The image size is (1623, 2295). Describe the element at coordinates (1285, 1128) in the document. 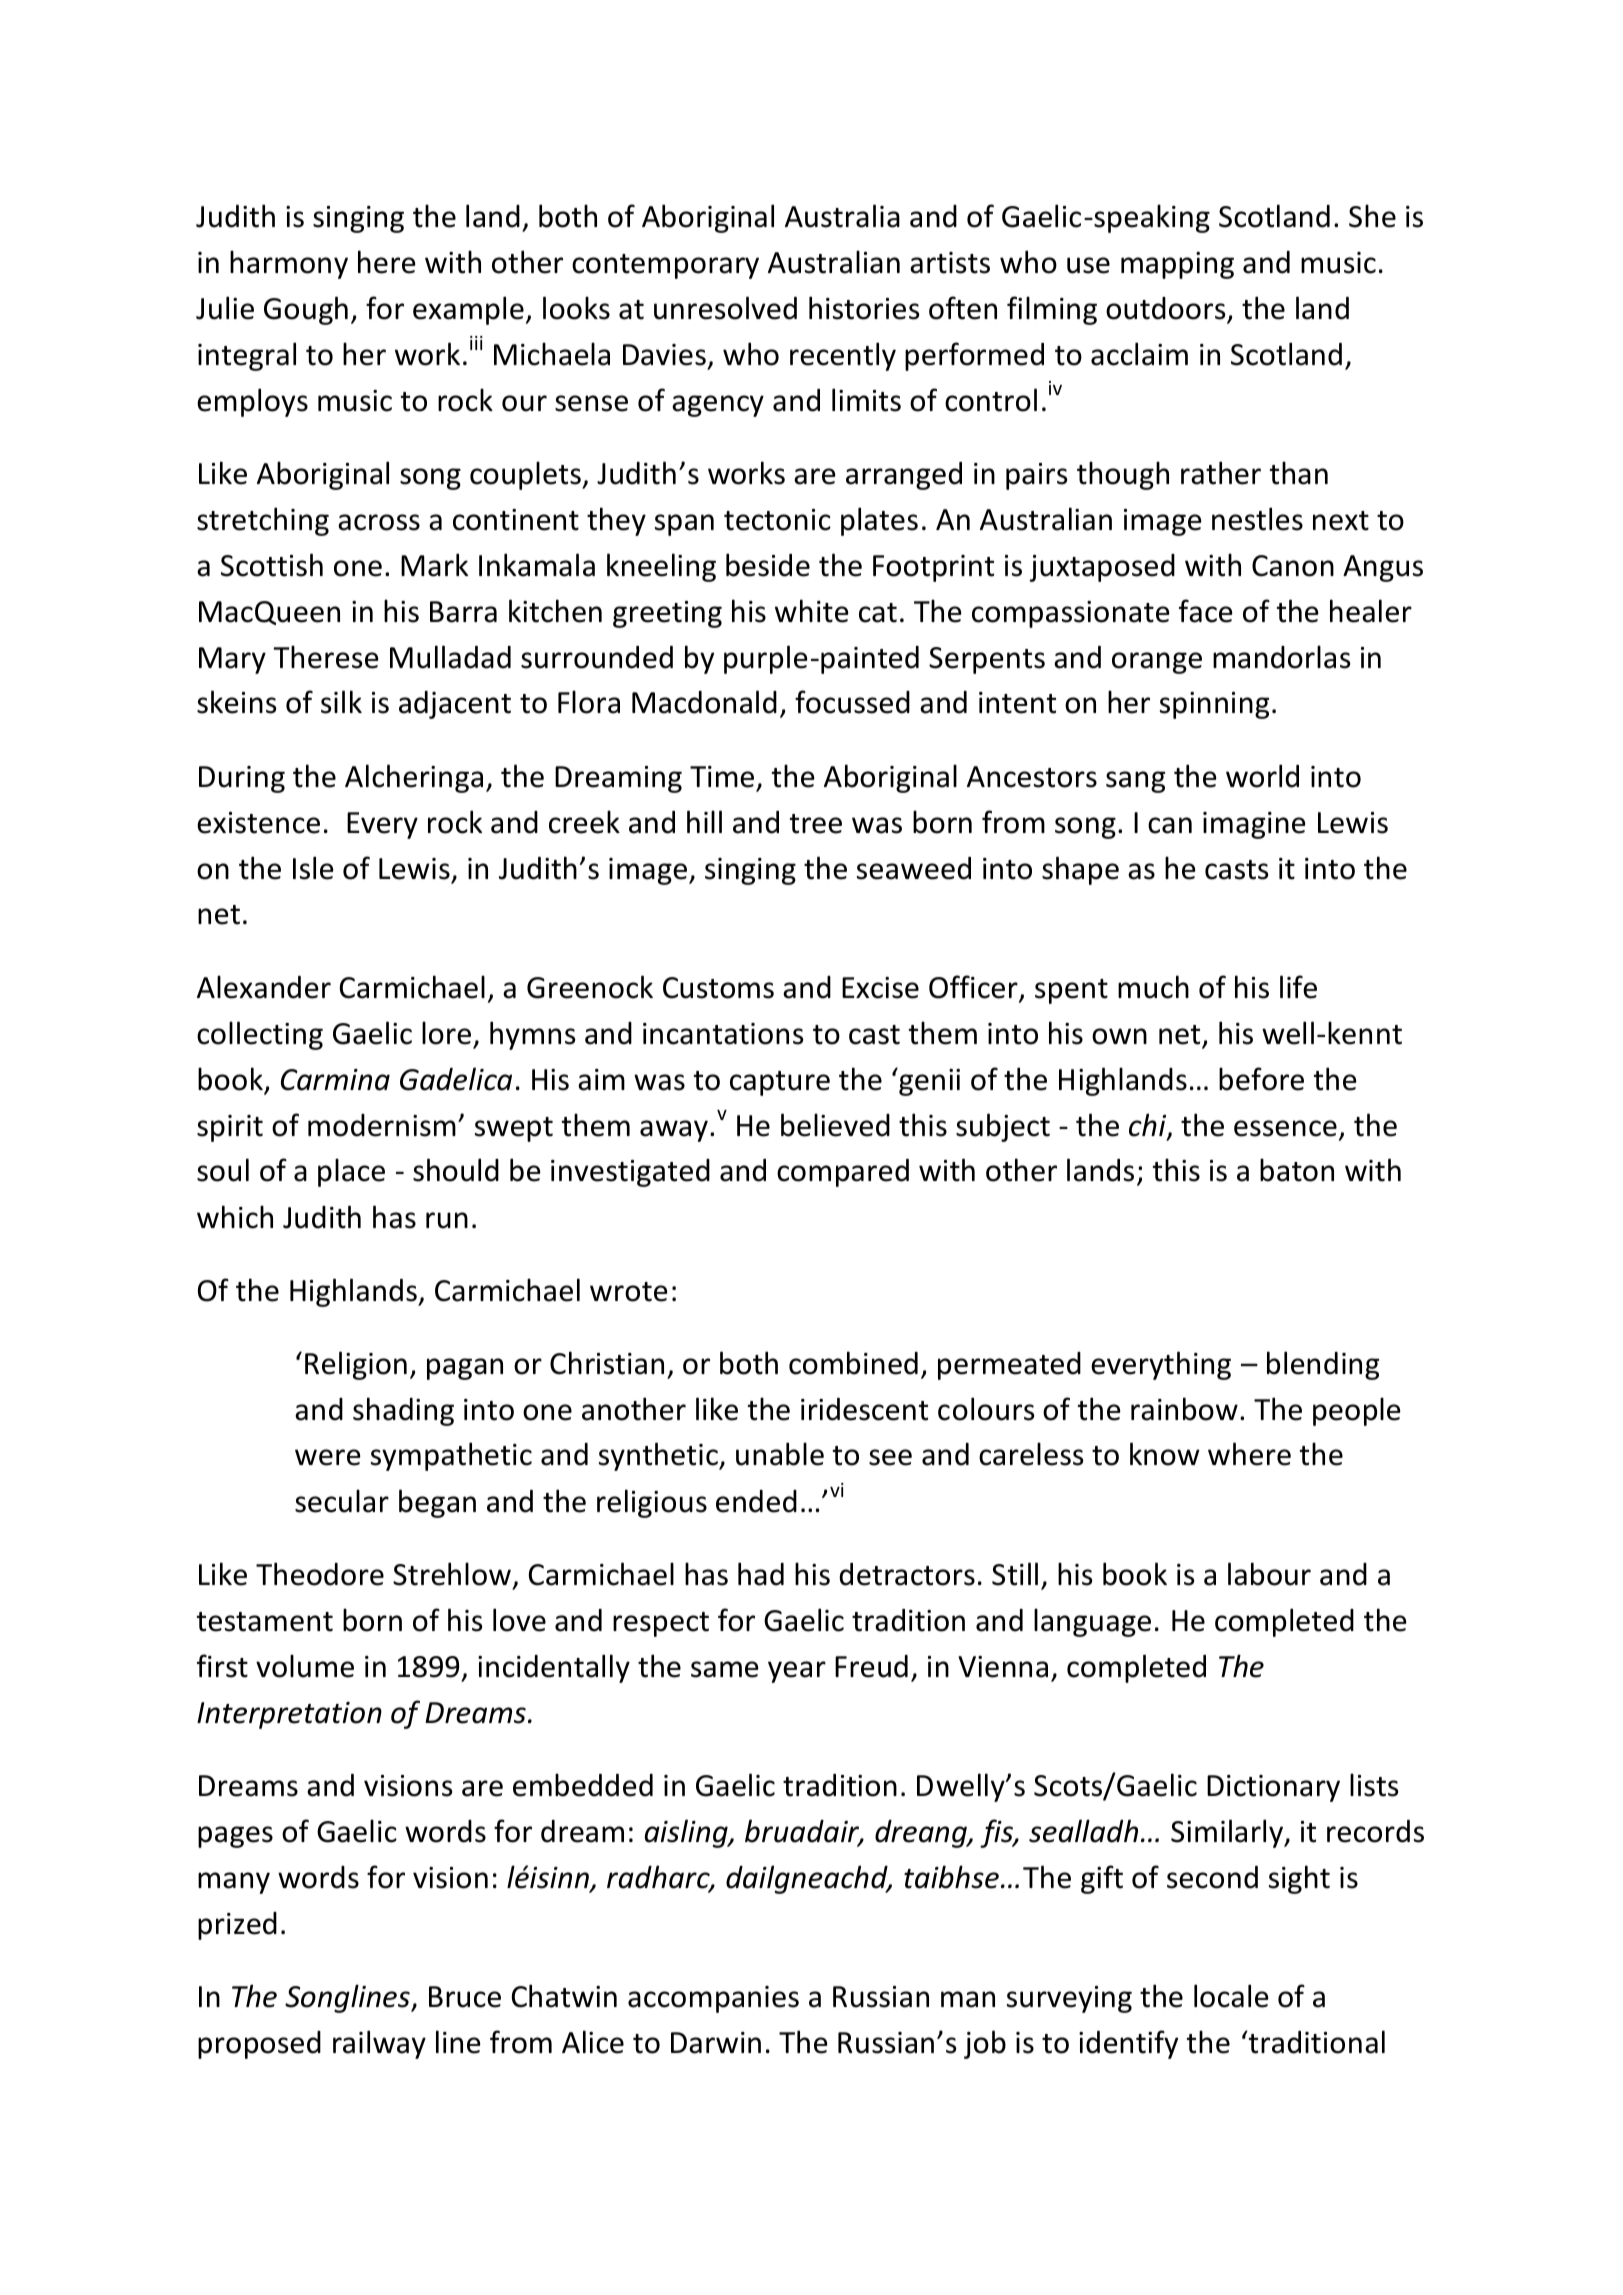

I see `essence` at that location.
